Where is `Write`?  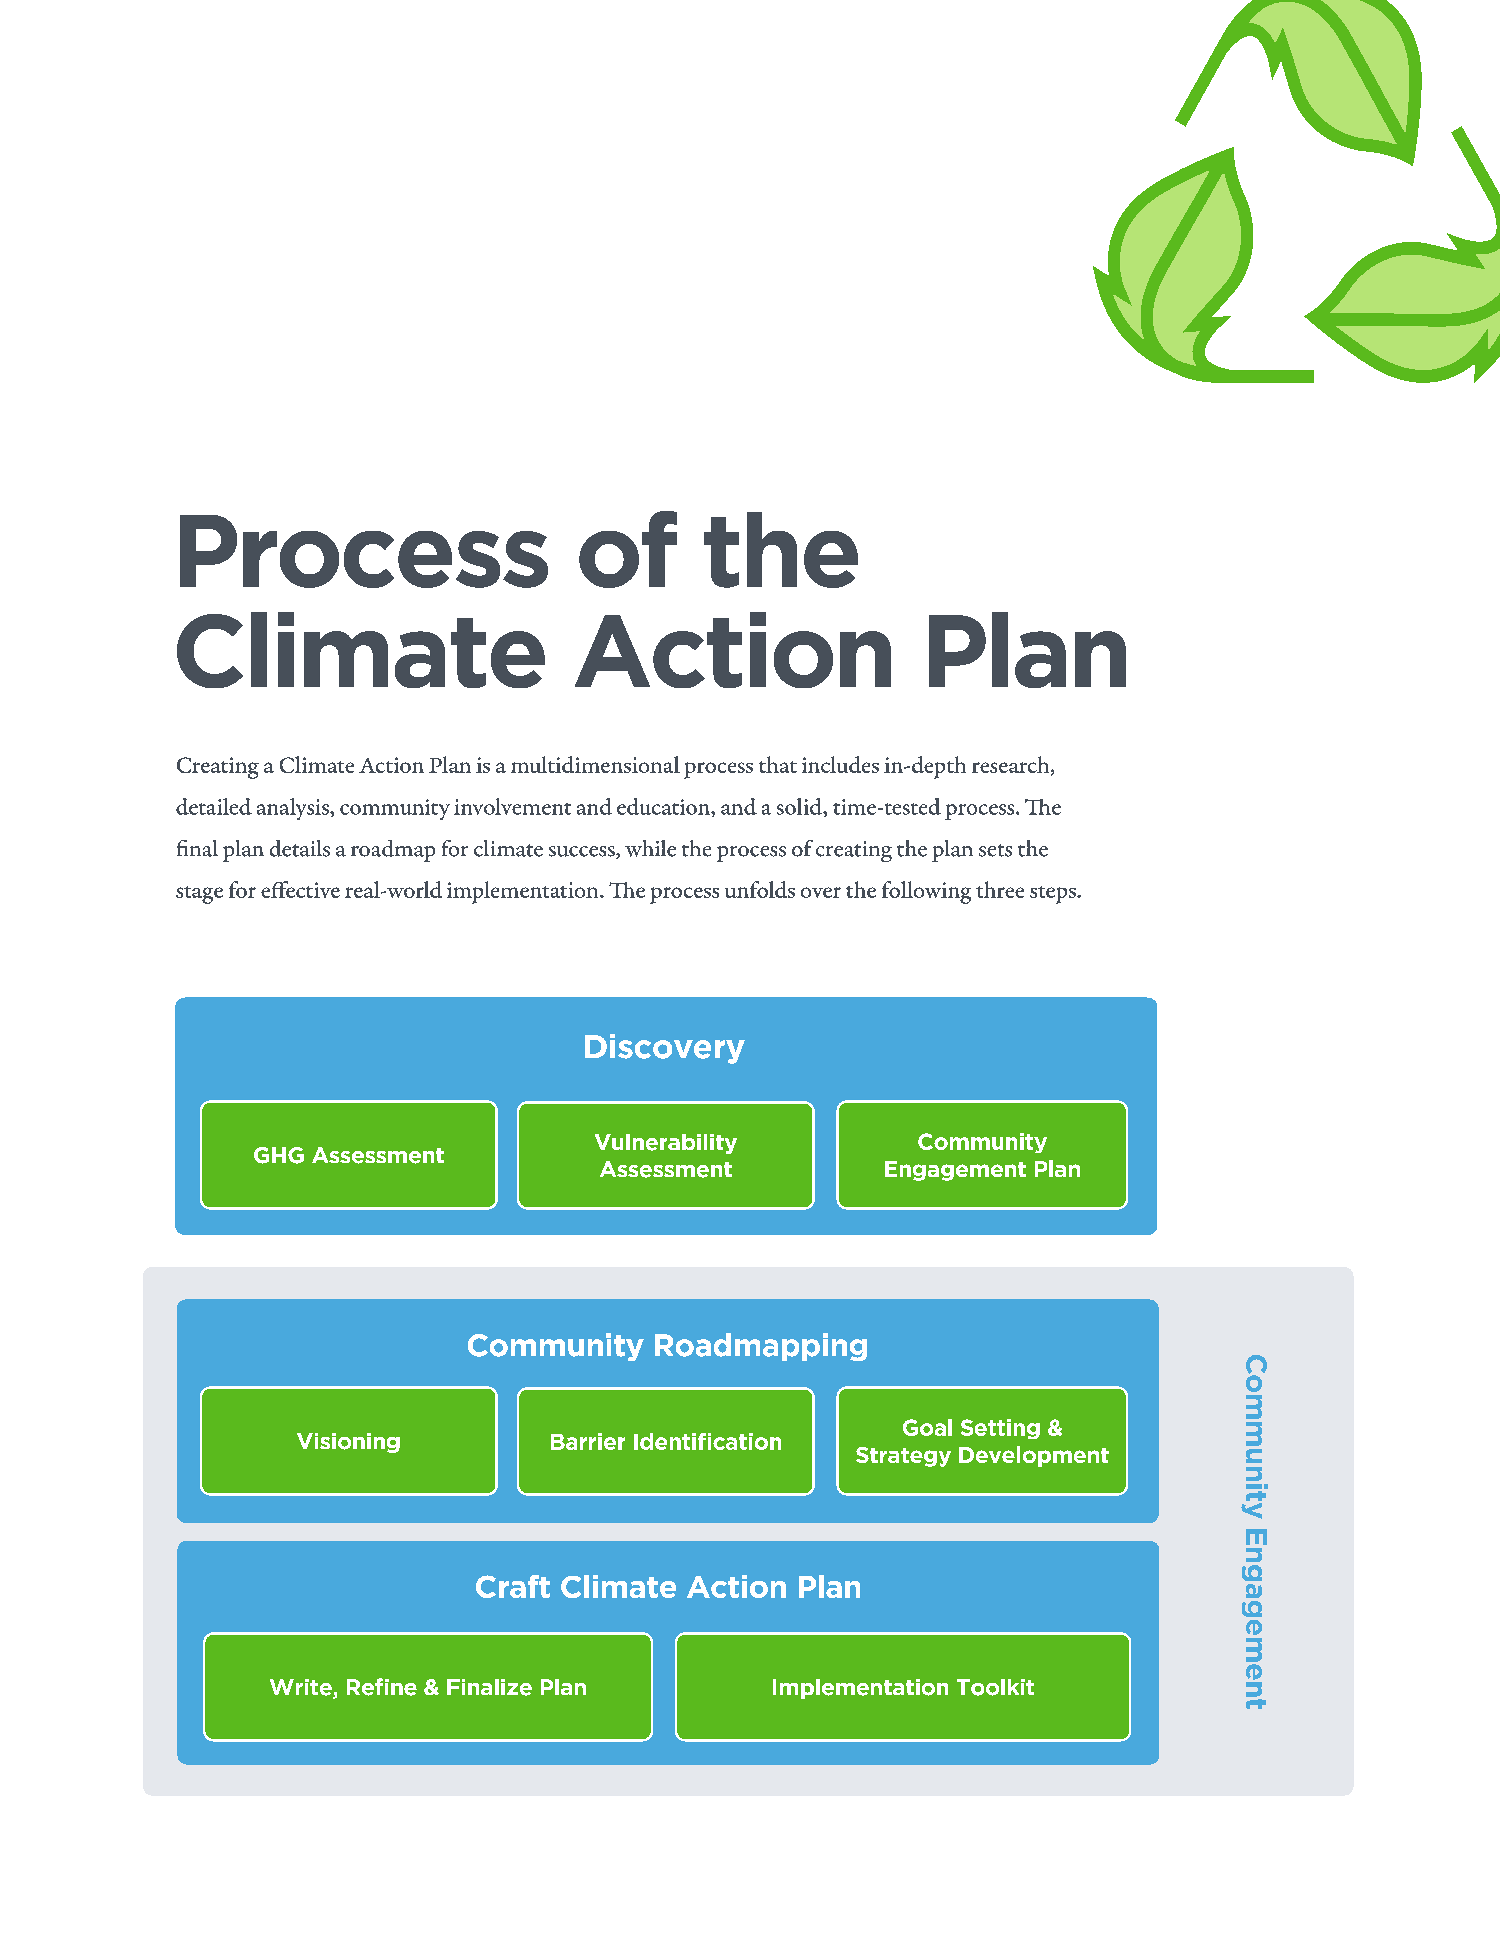 Write is located at coordinates (302, 1688).
